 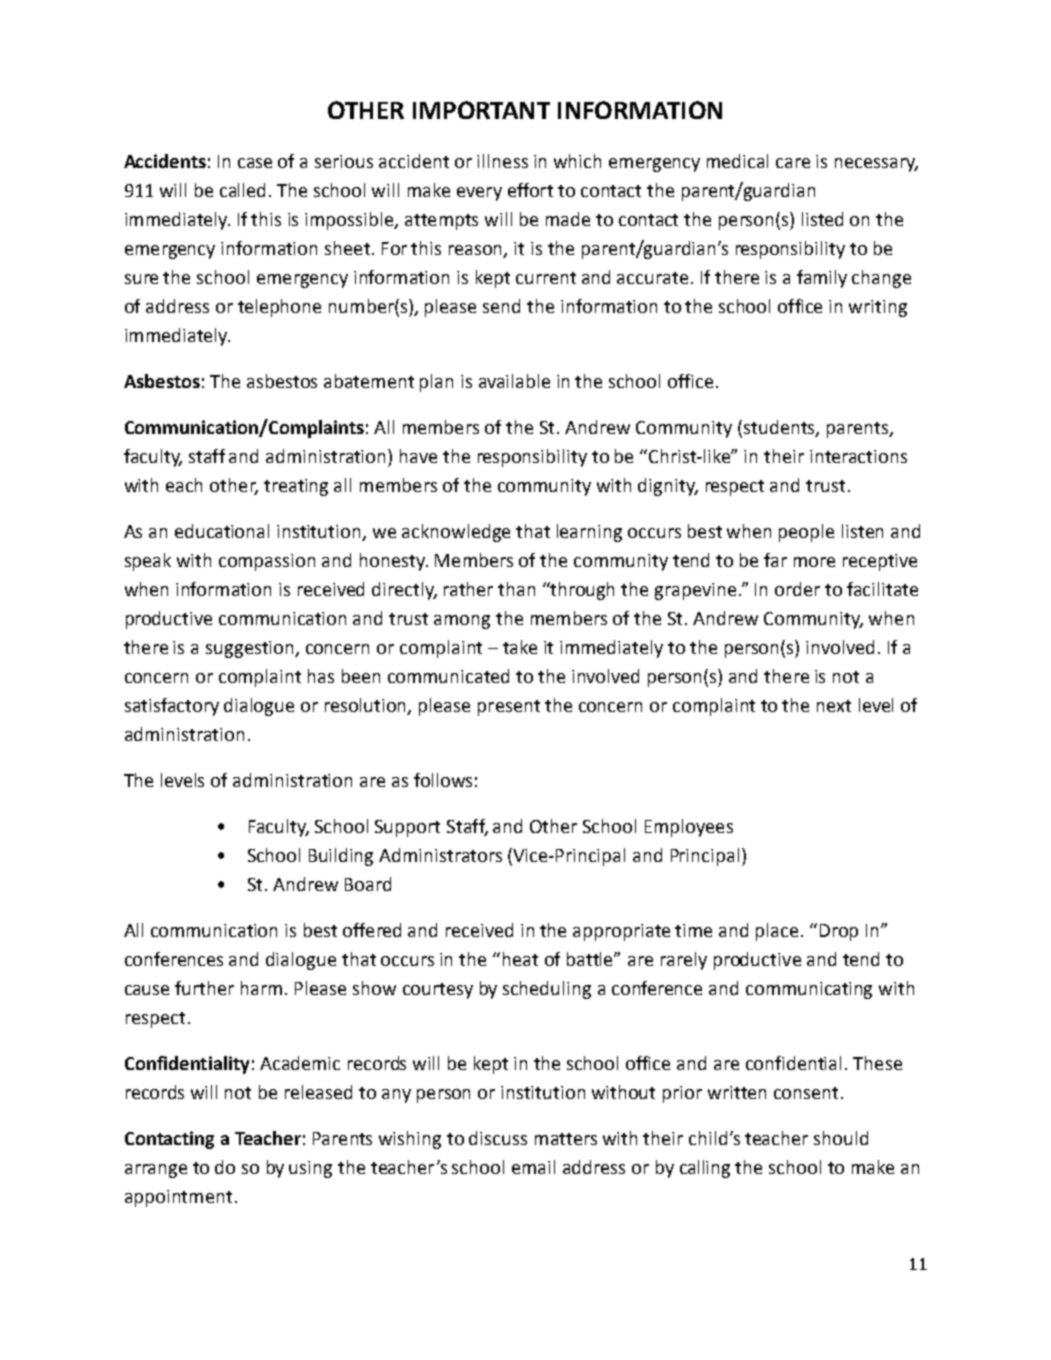 What do you see at coordinates (834, 706) in the page?
I see `next` at bounding box center [834, 706].
